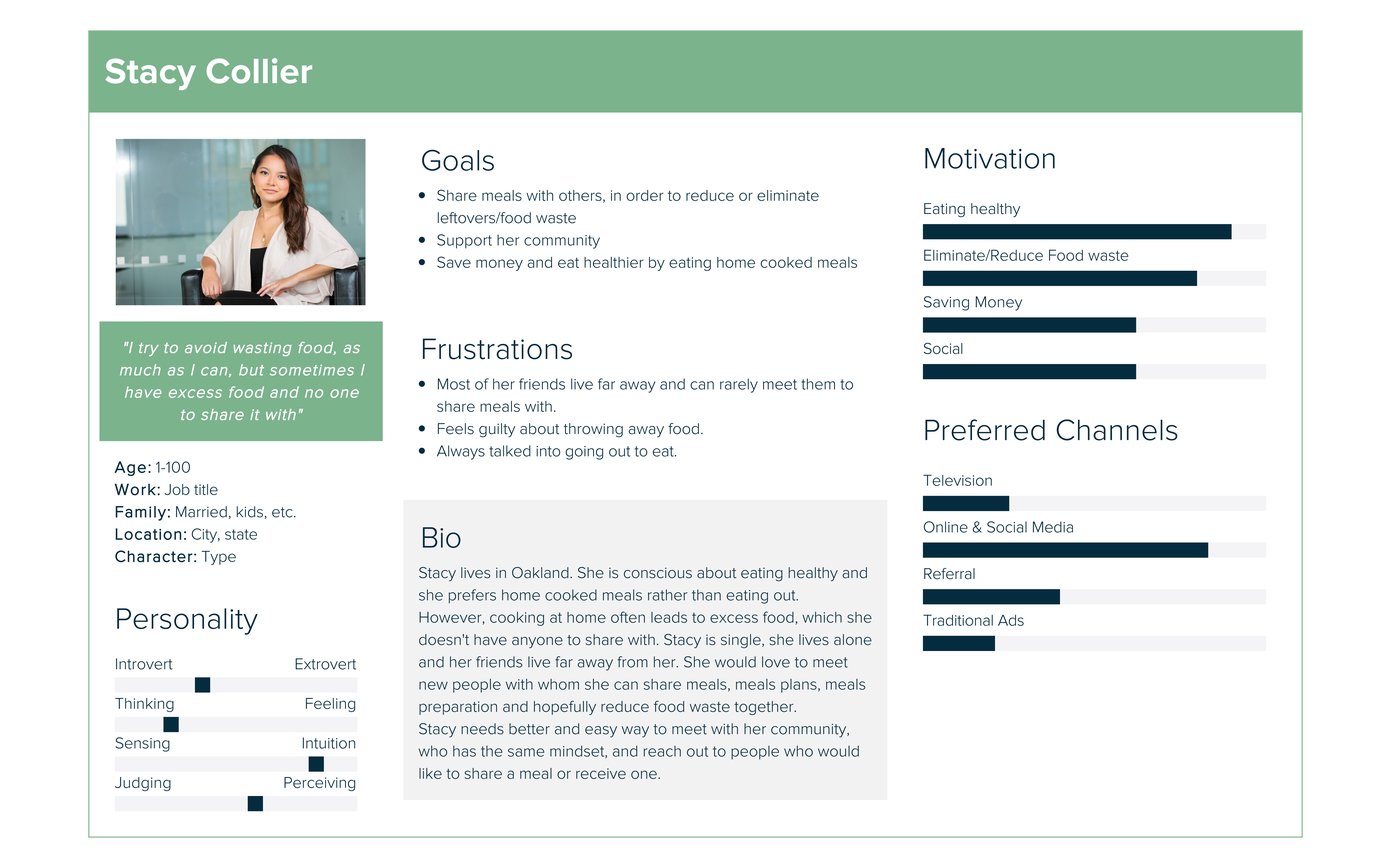 The image size is (1391, 868). I want to click on healthier, so click(614, 262).
